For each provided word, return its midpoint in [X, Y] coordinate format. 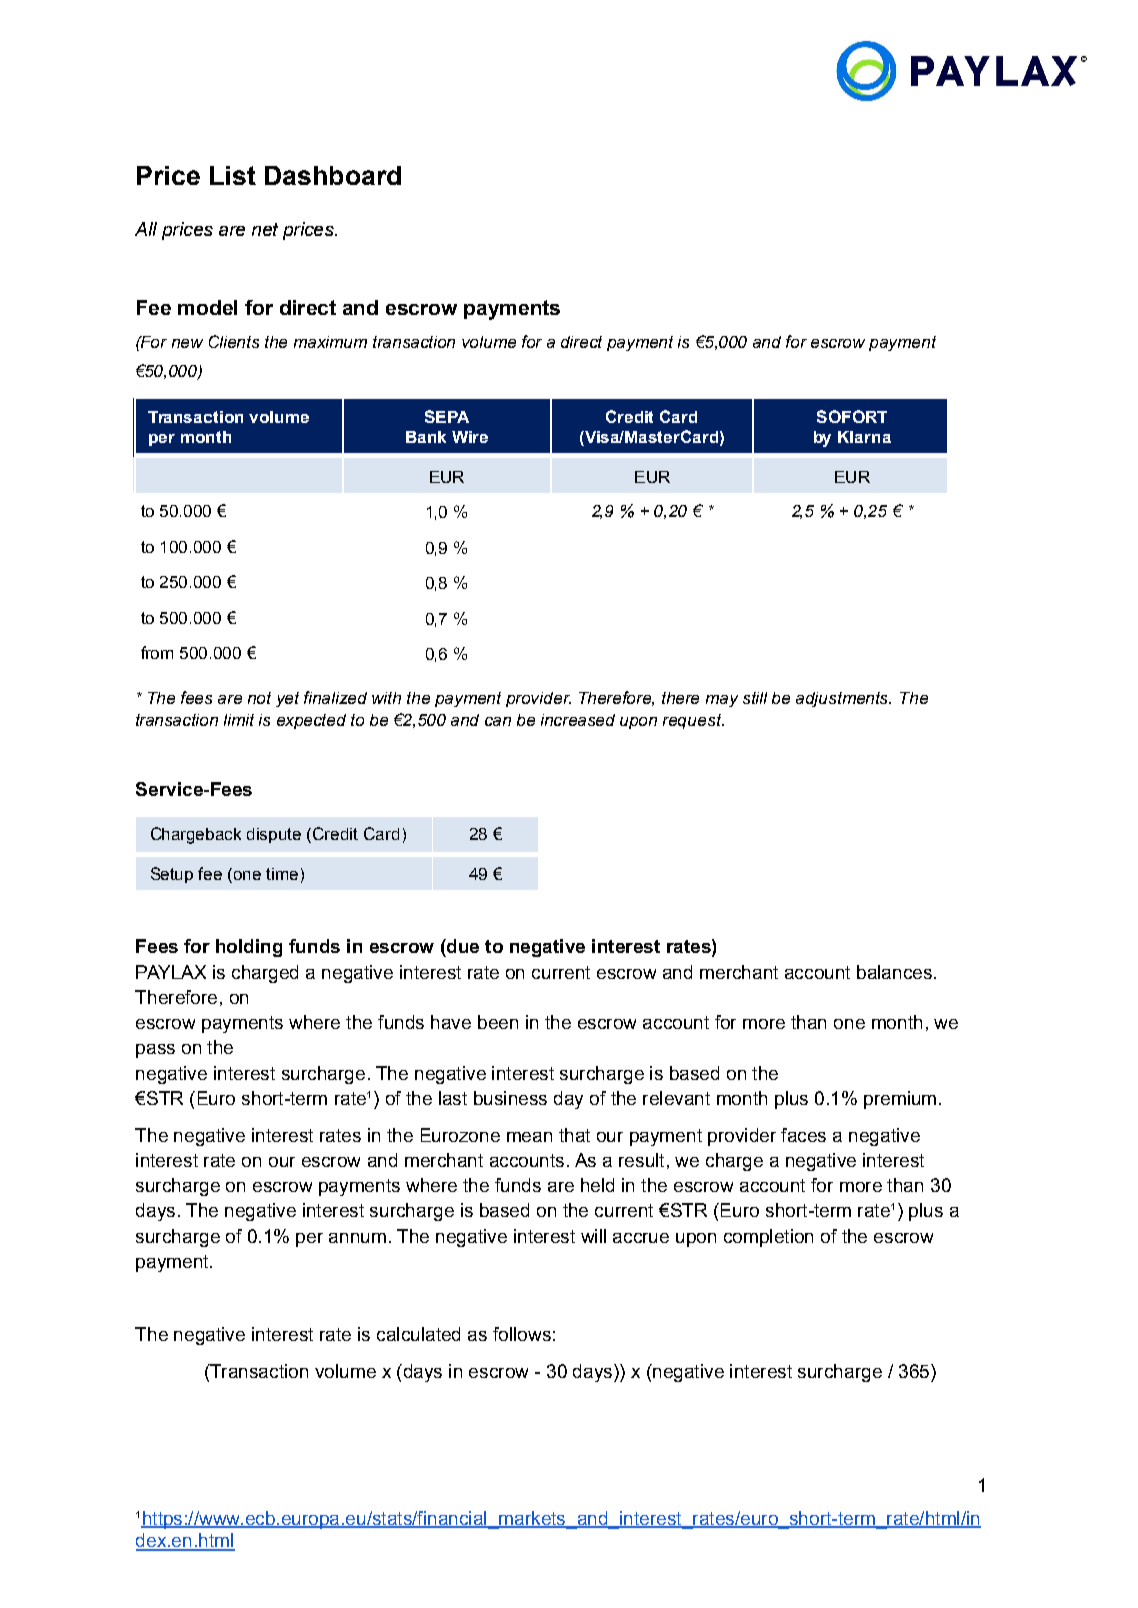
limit [239, 720]
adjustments [843, 699]
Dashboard [333, 175]
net [265, 229]
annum [357, 1238]
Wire [470, 437]
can [498, 721]
